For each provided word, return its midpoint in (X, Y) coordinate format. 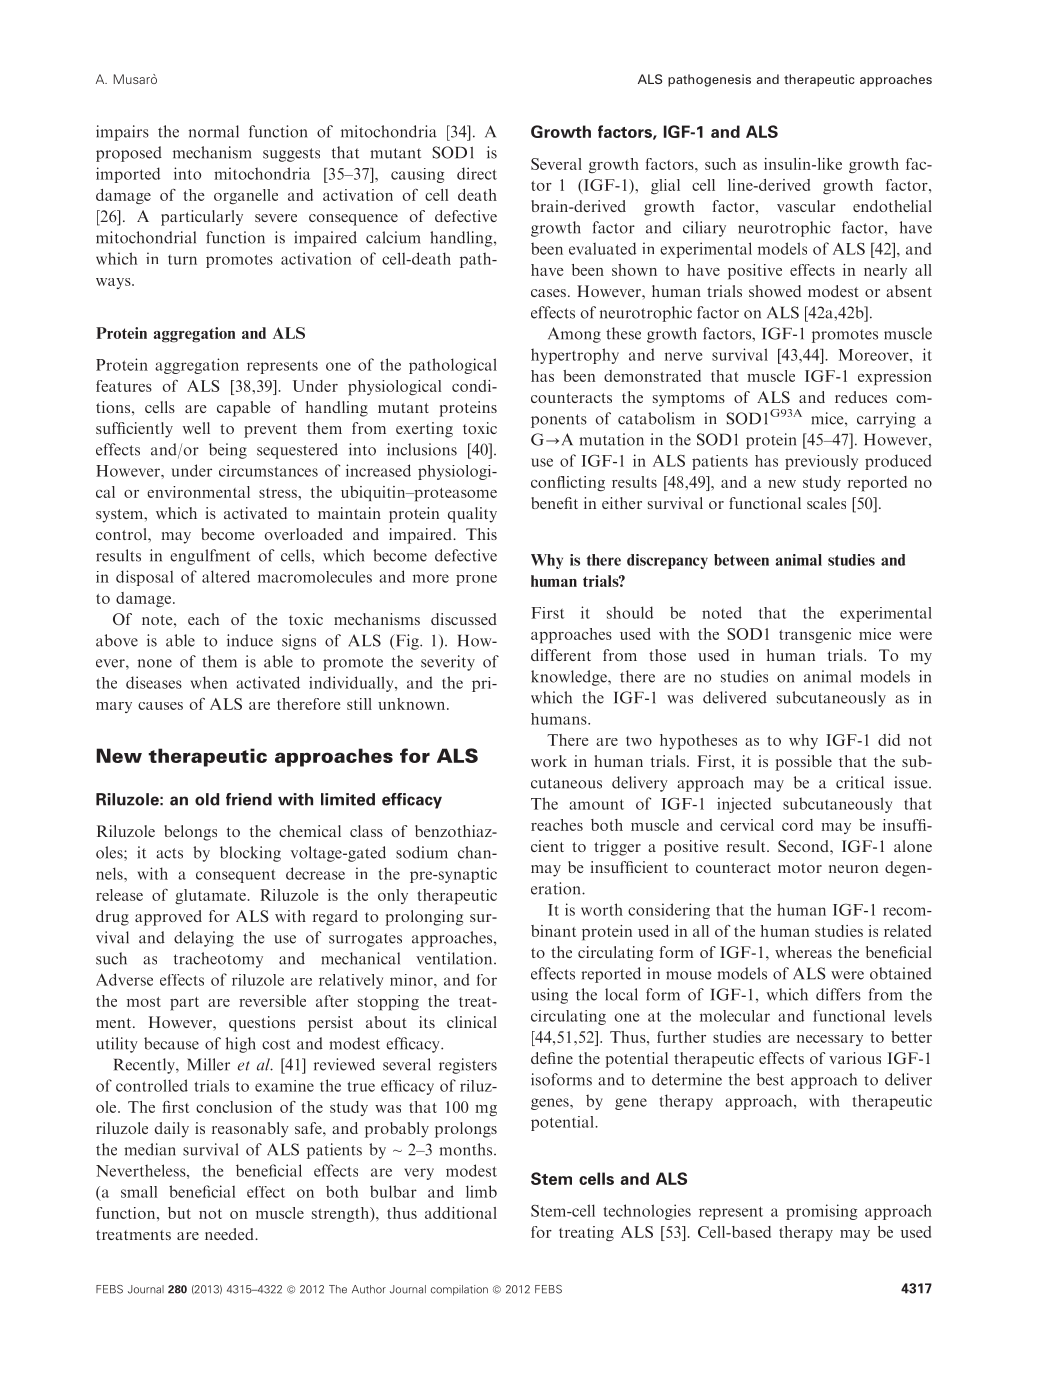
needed (230, 1234)
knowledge (570, 678)
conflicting (568, 484)
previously (821, 462)
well (196, 428)
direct (477, 173)
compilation (459, 1290)
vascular (806, 206)
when (209, 682)
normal (214, 131)
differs (838, 994)
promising (821, 1212)
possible (803, 763)
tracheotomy (218, 960)
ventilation (455, 958)
